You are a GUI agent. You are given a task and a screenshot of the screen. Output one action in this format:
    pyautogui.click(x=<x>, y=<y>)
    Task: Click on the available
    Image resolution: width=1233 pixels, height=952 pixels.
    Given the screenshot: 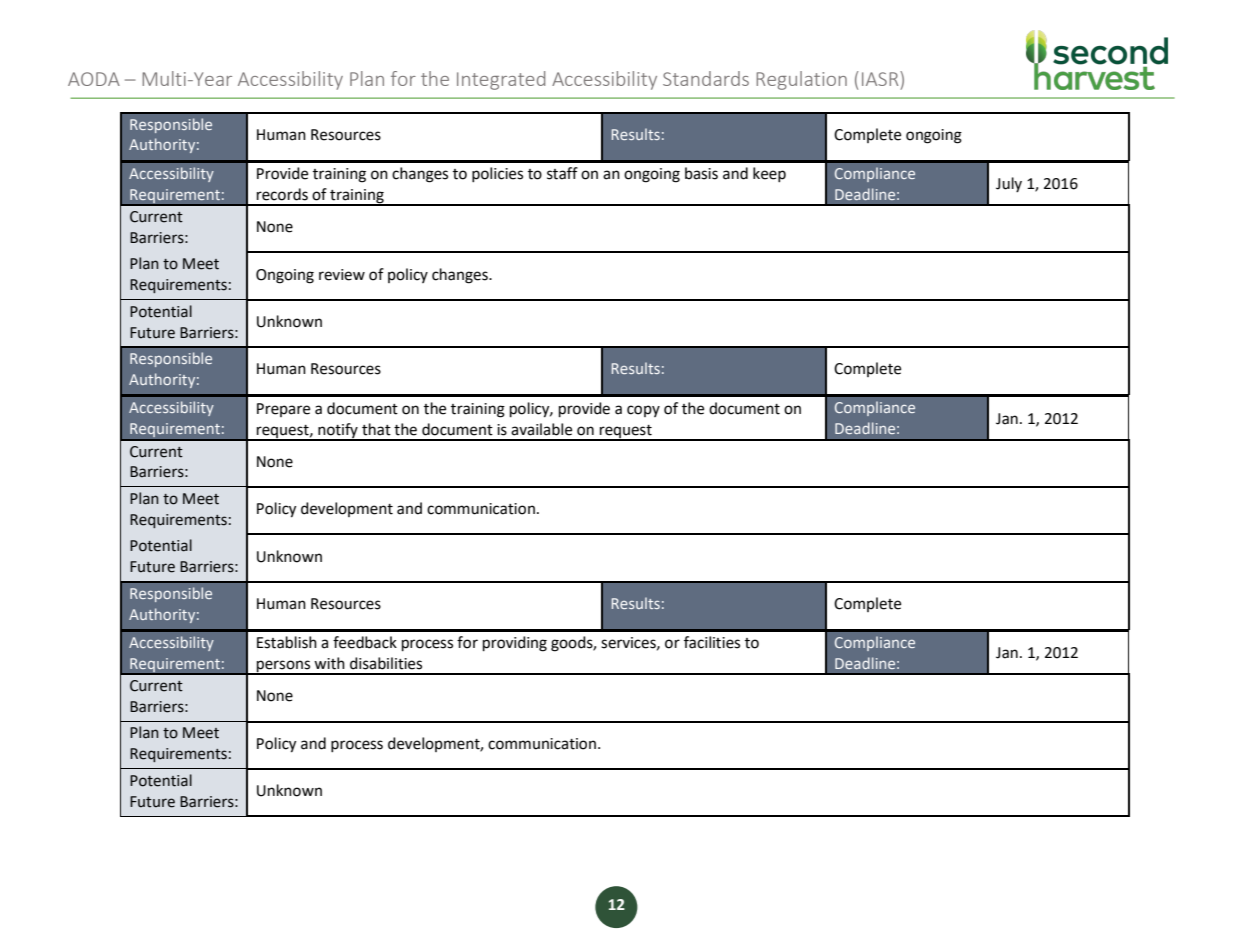 What is the action you would take?
    pyautogui.click(x=541, y=429)
